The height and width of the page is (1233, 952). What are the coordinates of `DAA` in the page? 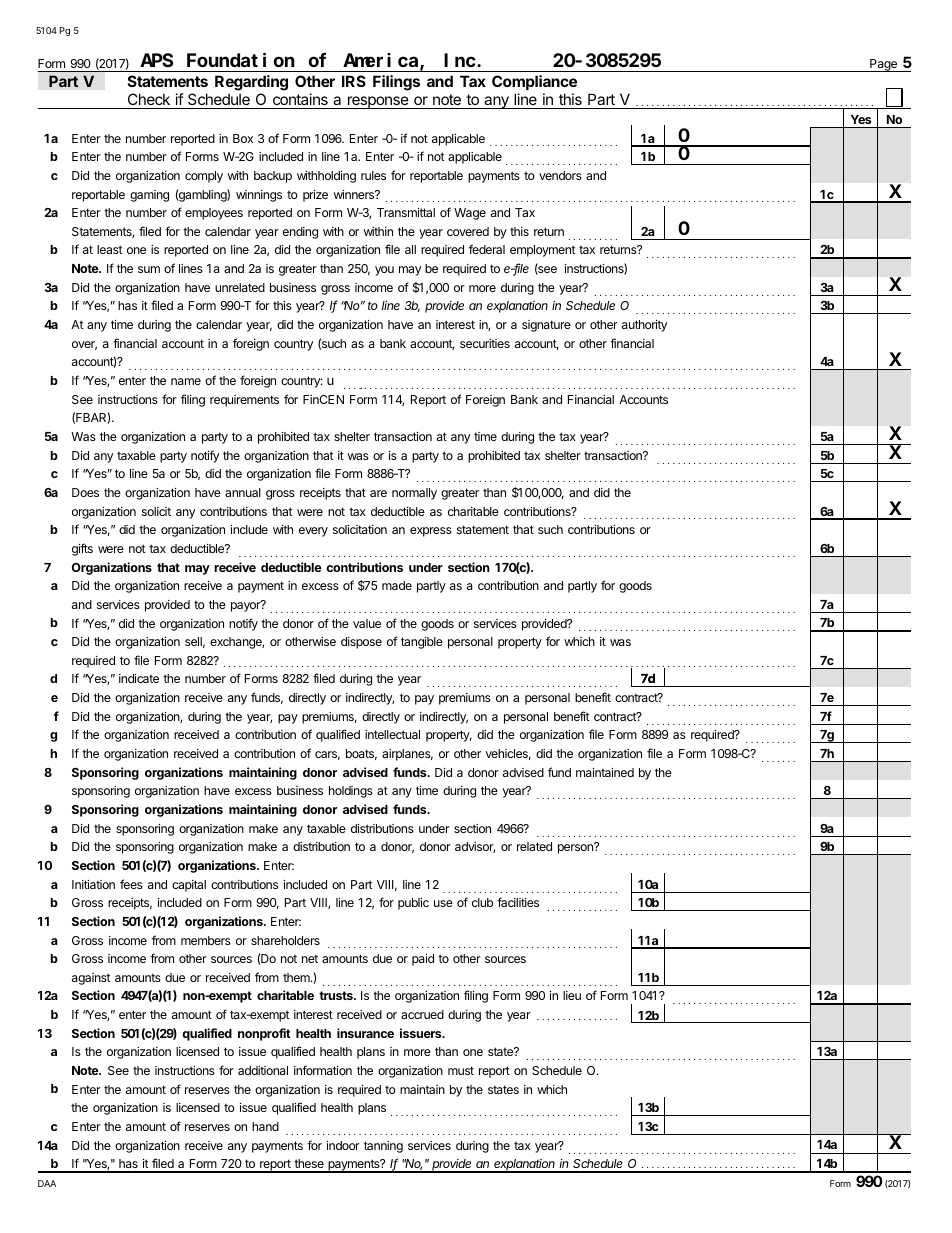 It's located at (47, 1183).
